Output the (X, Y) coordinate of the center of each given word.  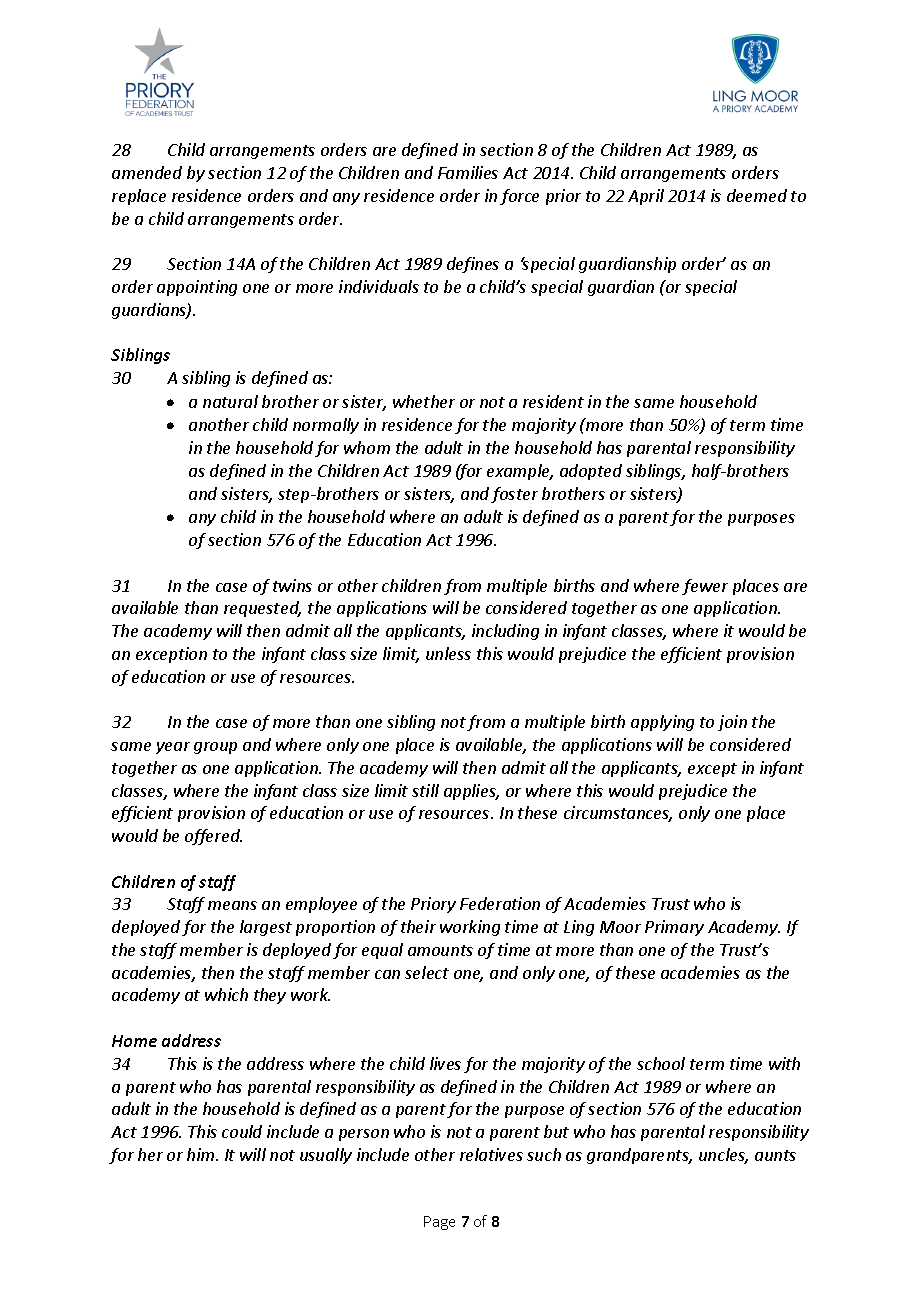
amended (147, 172)
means (232, 905)
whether (424, 401)
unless (448, 653)
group (215, 748)
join (732, 723)
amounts (440, 950)
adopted (591, 472)
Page (439, 1223)
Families (468, 172)
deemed (757, 195)
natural (230, 401)
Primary (674, 928)
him (202, 1154)
